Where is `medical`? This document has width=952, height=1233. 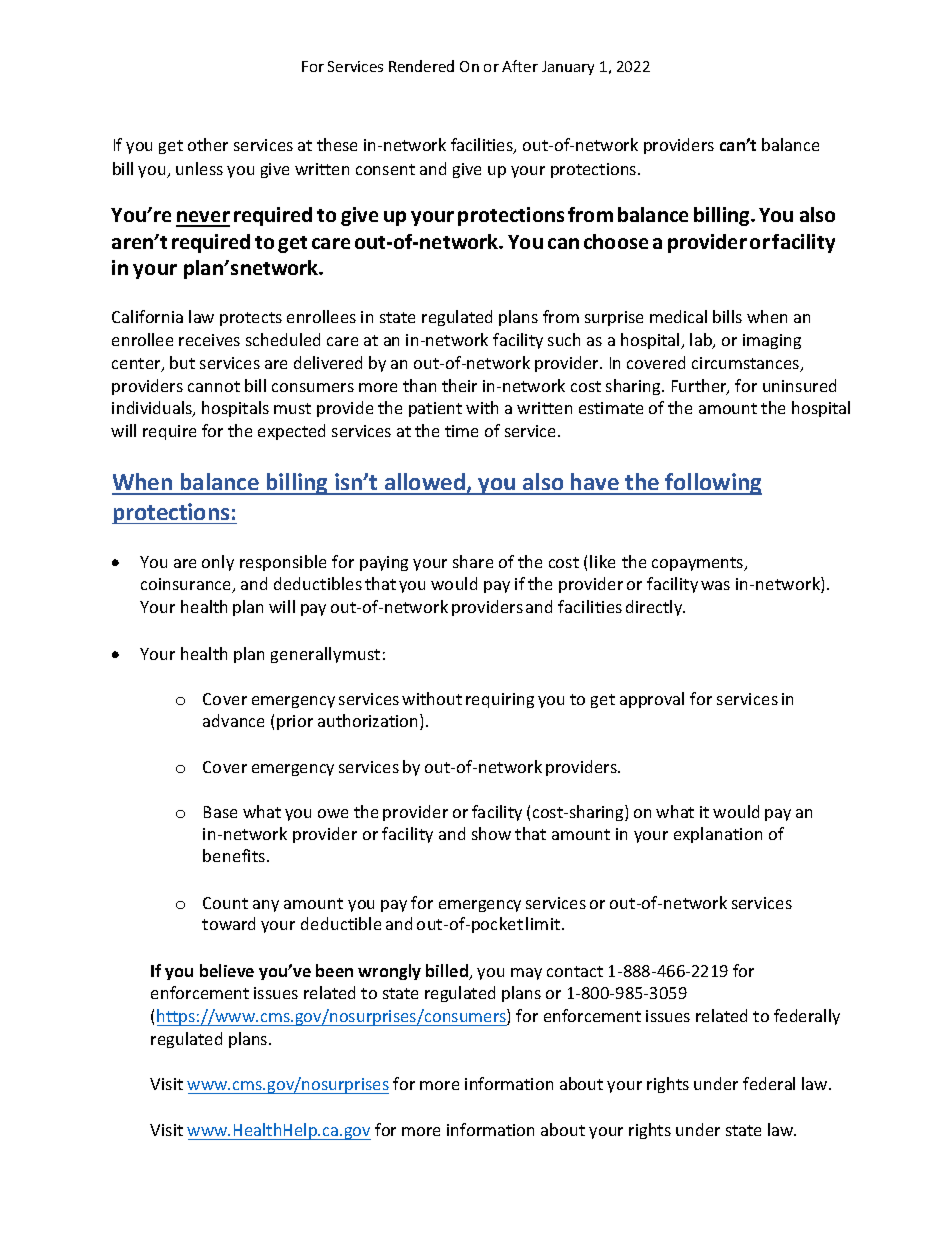 medical is located at coordinates (678, 316).
